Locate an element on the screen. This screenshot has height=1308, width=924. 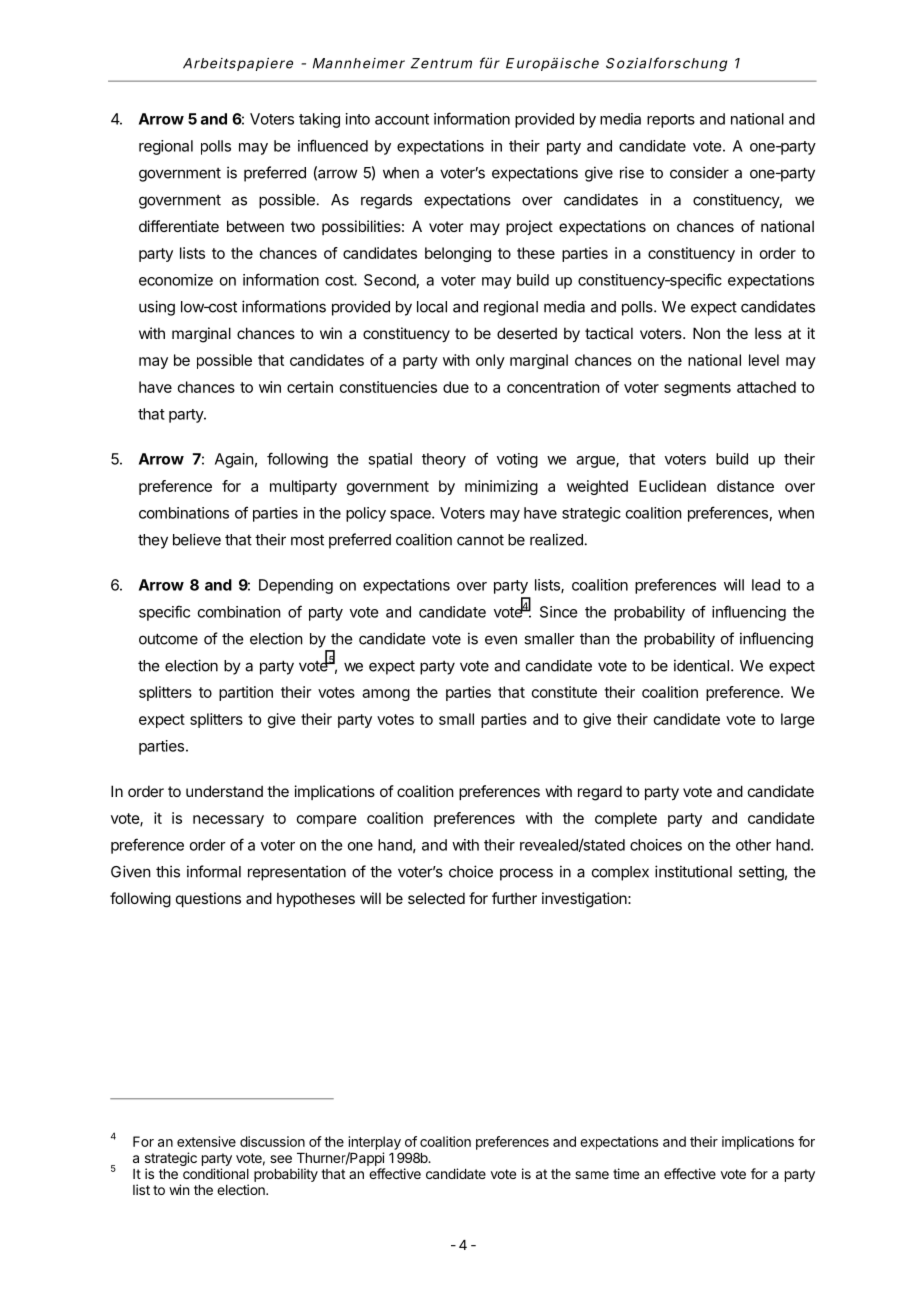
consider is located at coordinates (699, 172).
